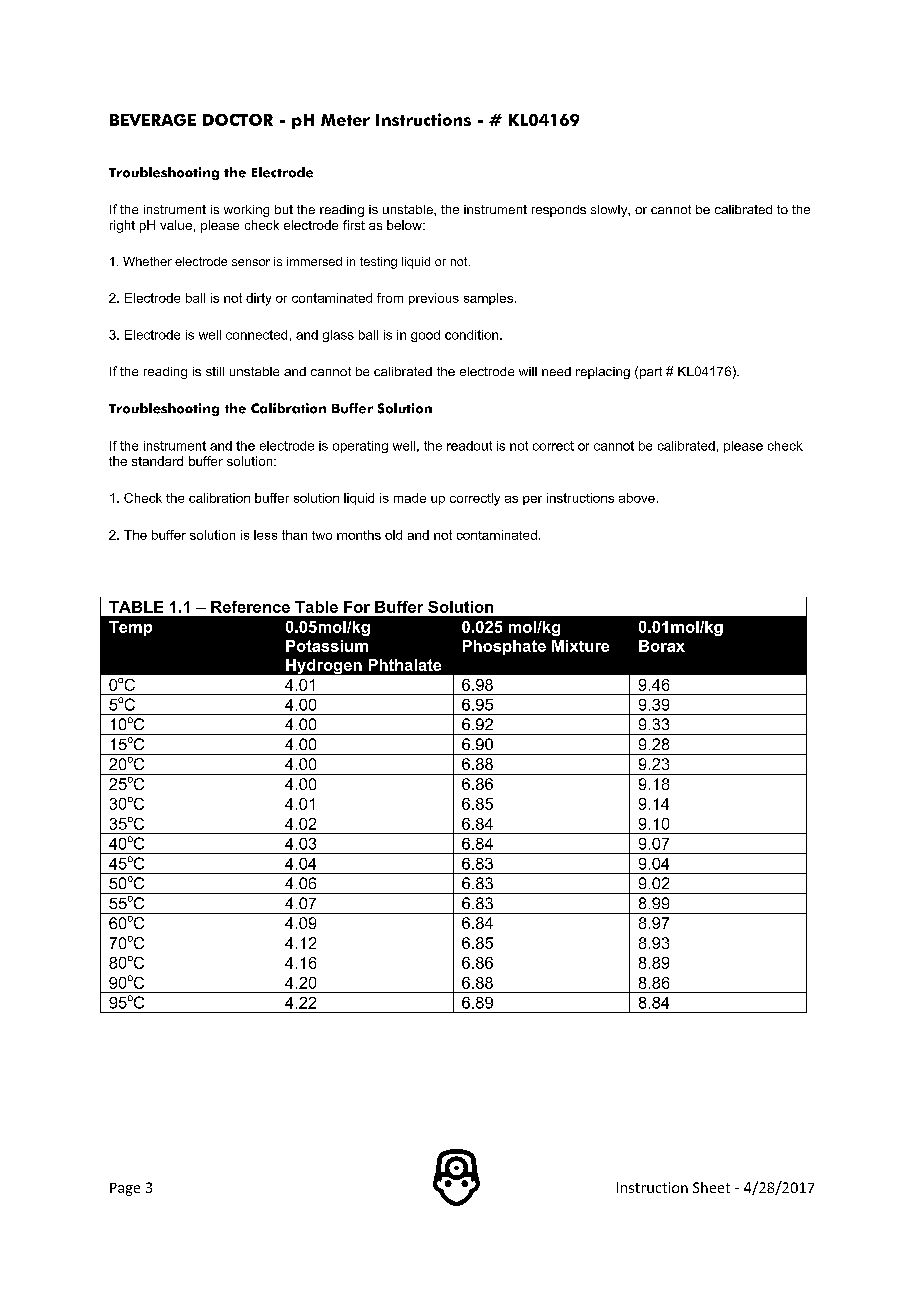  What do you see at coordinates (153, 120) in the screenshot?
I see `BEVERAGE` at bounding box center [153, 120].
